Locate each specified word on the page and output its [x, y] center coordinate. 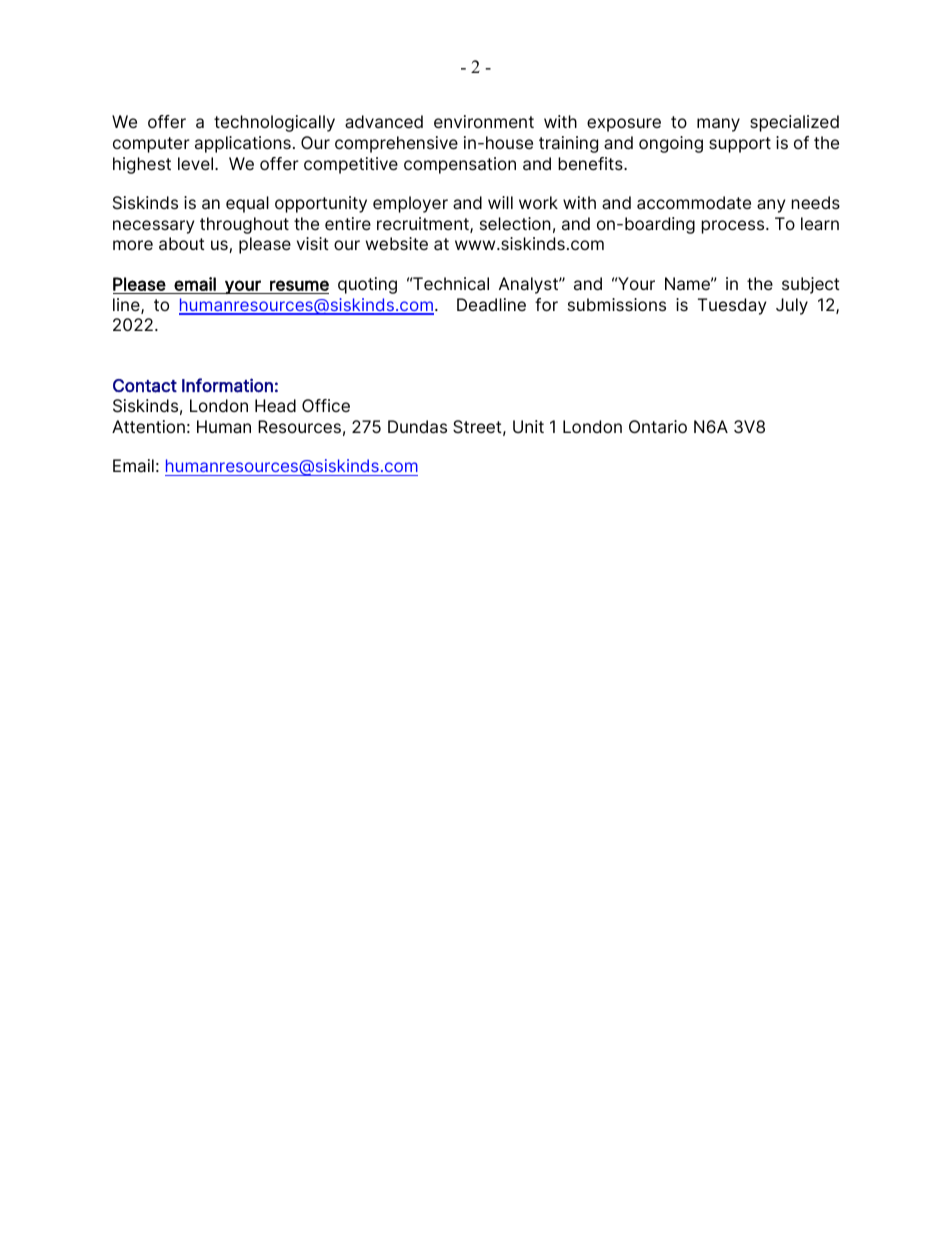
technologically [274, 123]
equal [247, 204]
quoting [367, 285]
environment [484, 121]
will [500, 202]
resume [299, 285]
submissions [617, 304]
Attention [148, 426]
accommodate [694, 203]
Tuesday [732, 306]
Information [227, 385]
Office [326, 405]
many [718, 125]
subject [811, 285]
